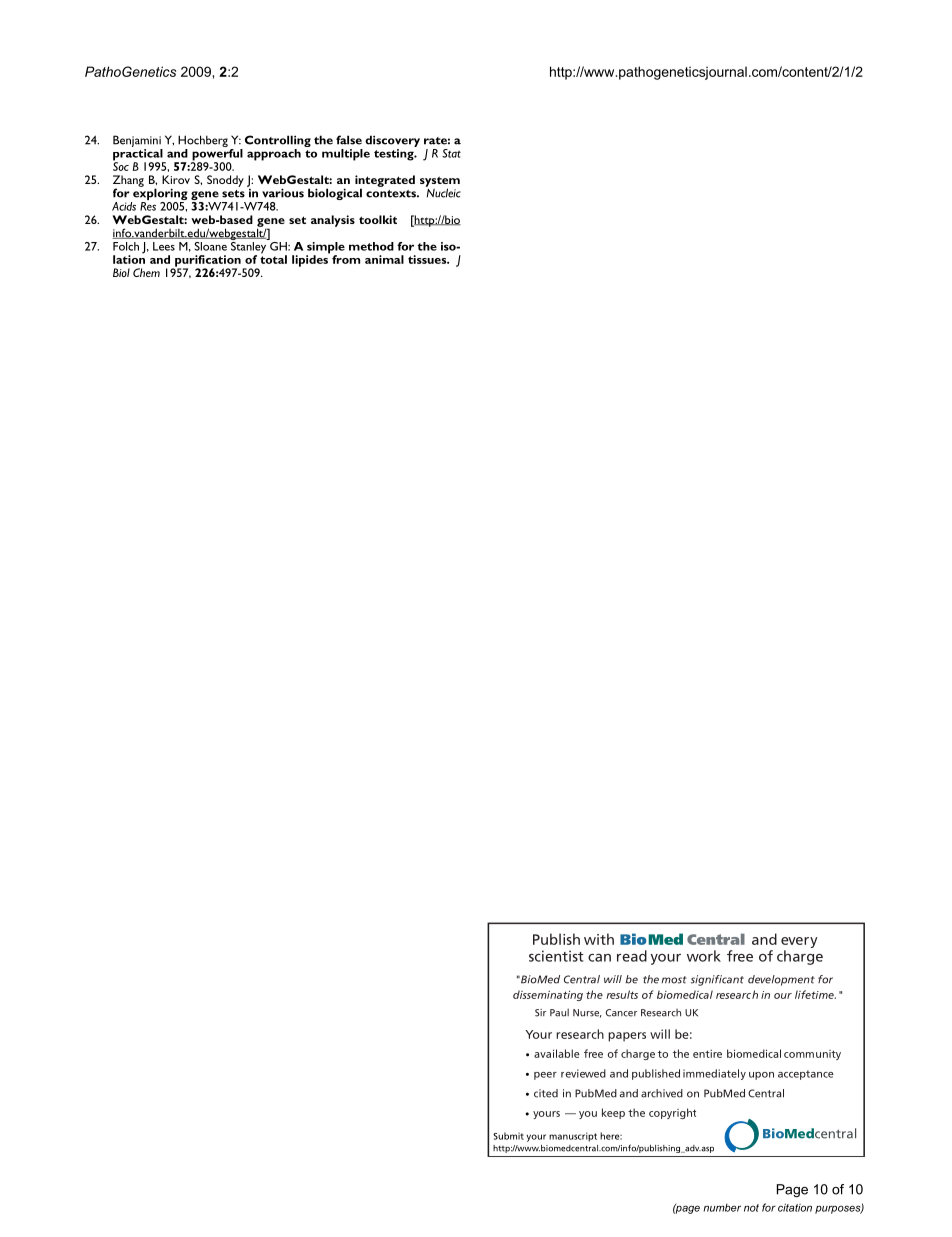  Describe the element at coordinates (556, 956) in the screenshot. I see `scientist` at that location.
